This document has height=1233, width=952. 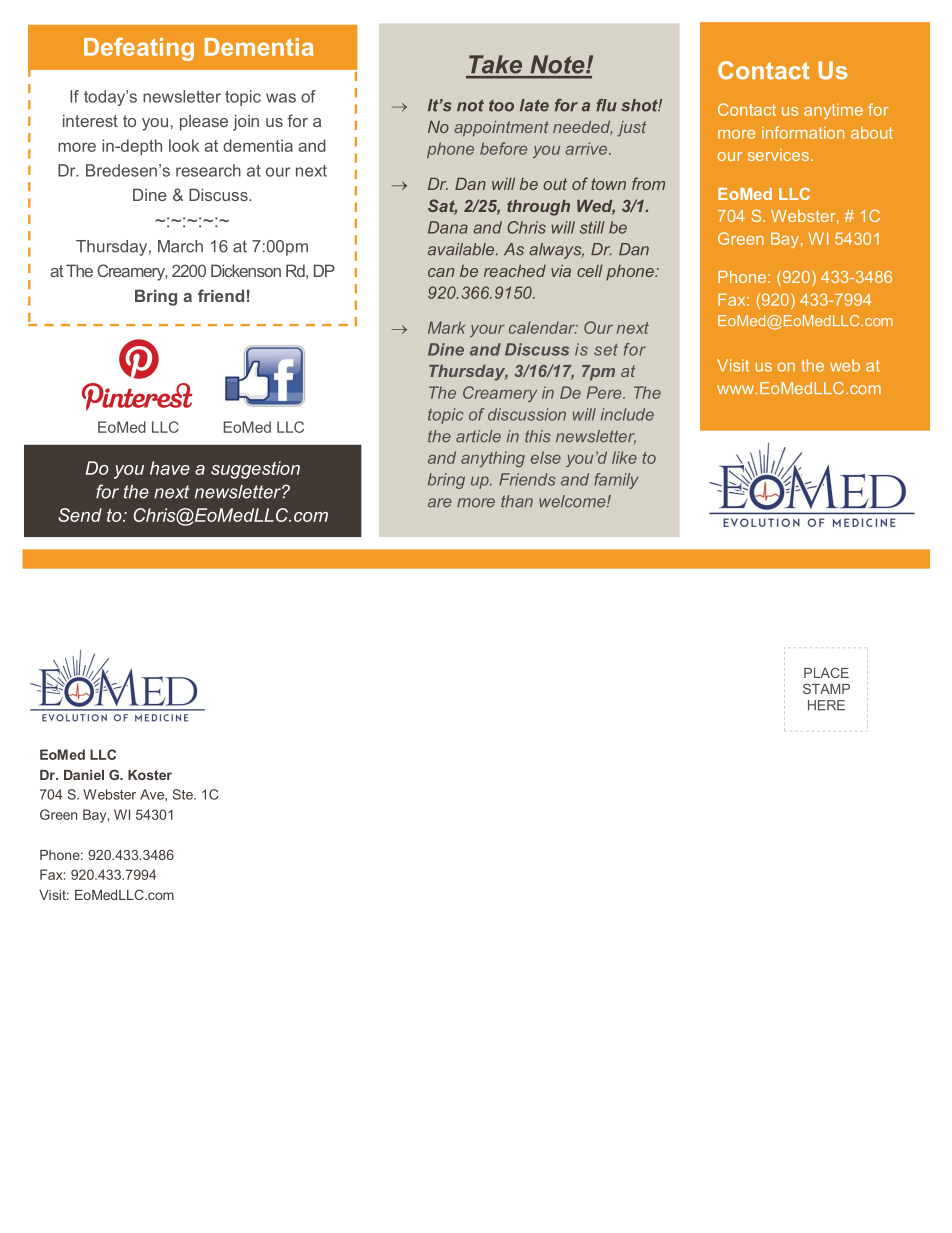 What do you see at coordinates (501, 106) in the document?
I see `too` at bounding box center [501, 106].
